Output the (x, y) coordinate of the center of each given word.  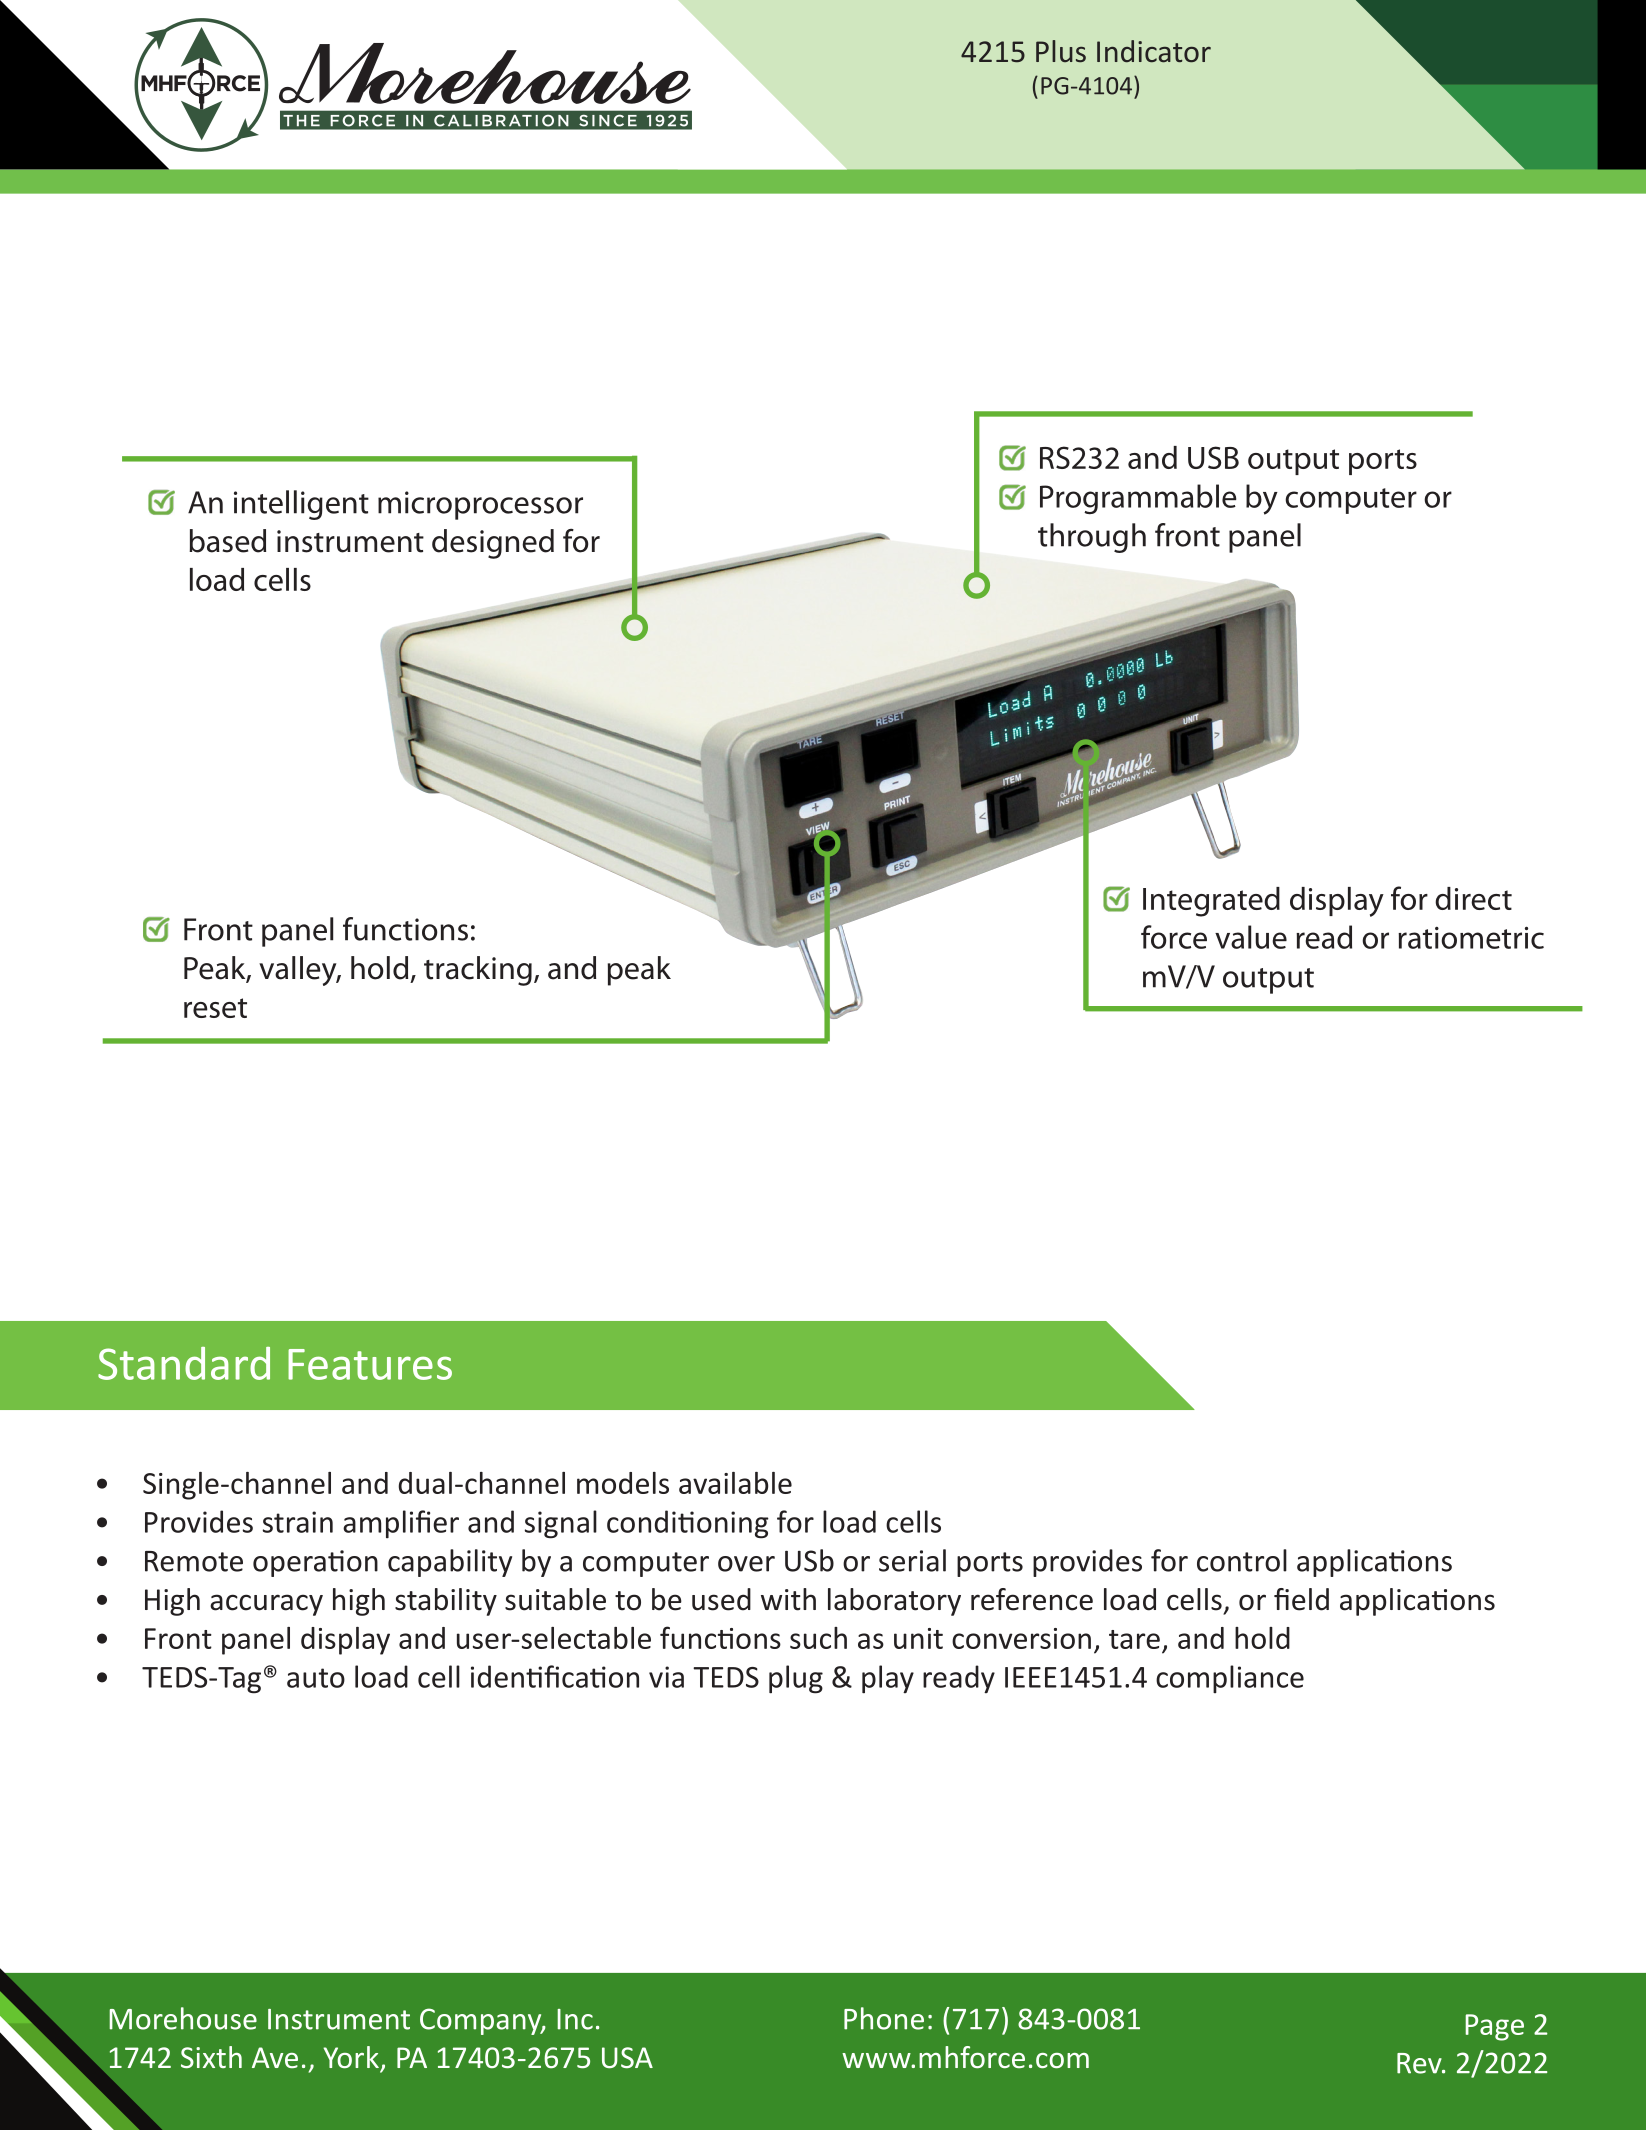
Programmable (1138, 499)
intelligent (301, 505)
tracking (478, 971)
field (1301, 1599)
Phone (884, 2018)
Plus (1061, 51)
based (227, 541)
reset (215, 1008)
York (351, 2057)
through (1092, 538)
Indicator (1154, 51)
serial (912, 1560)
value (1251, 937)
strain (298, 1522)
